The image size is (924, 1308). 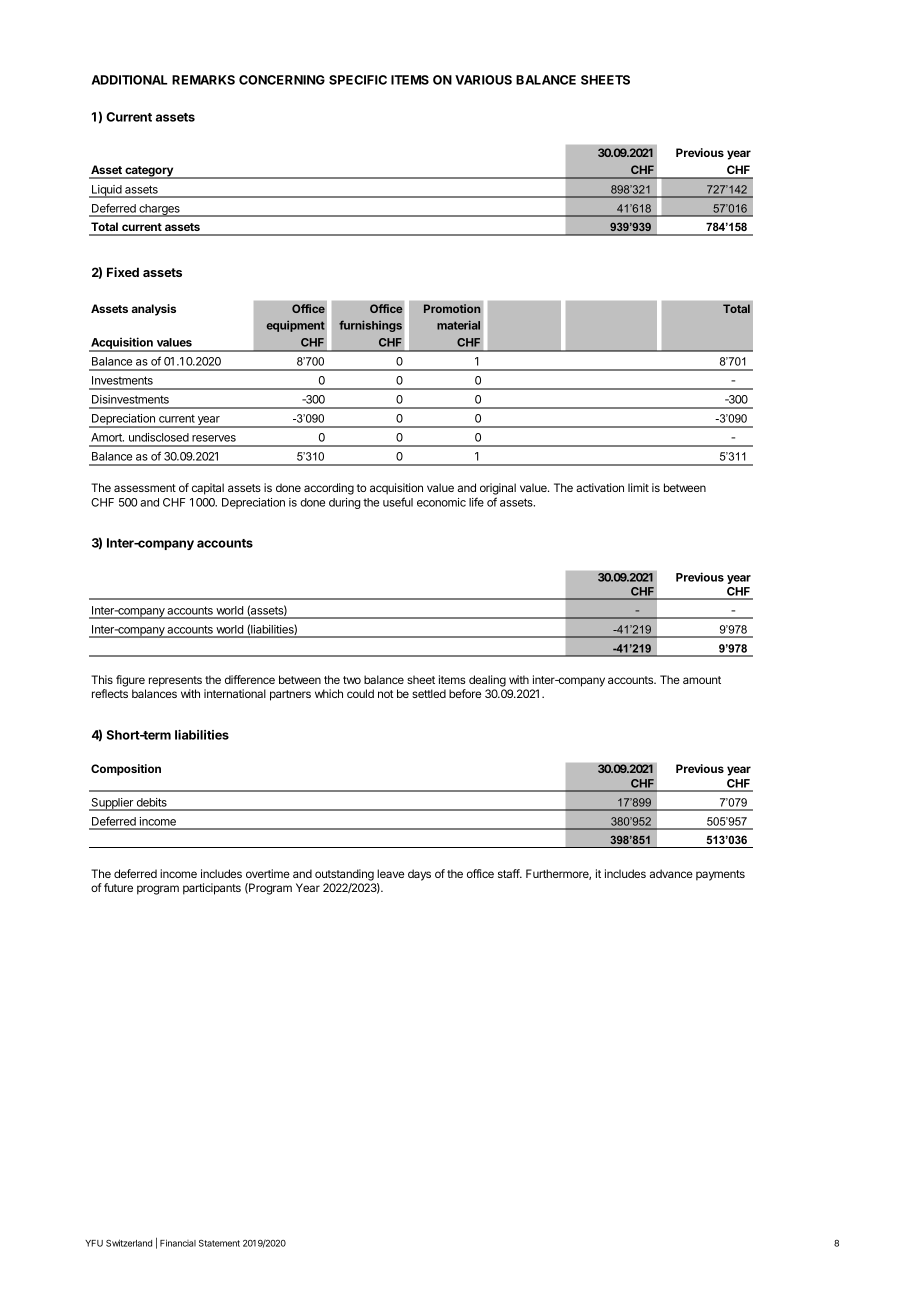 I want to click on represents, so click(x=175, y=681).
